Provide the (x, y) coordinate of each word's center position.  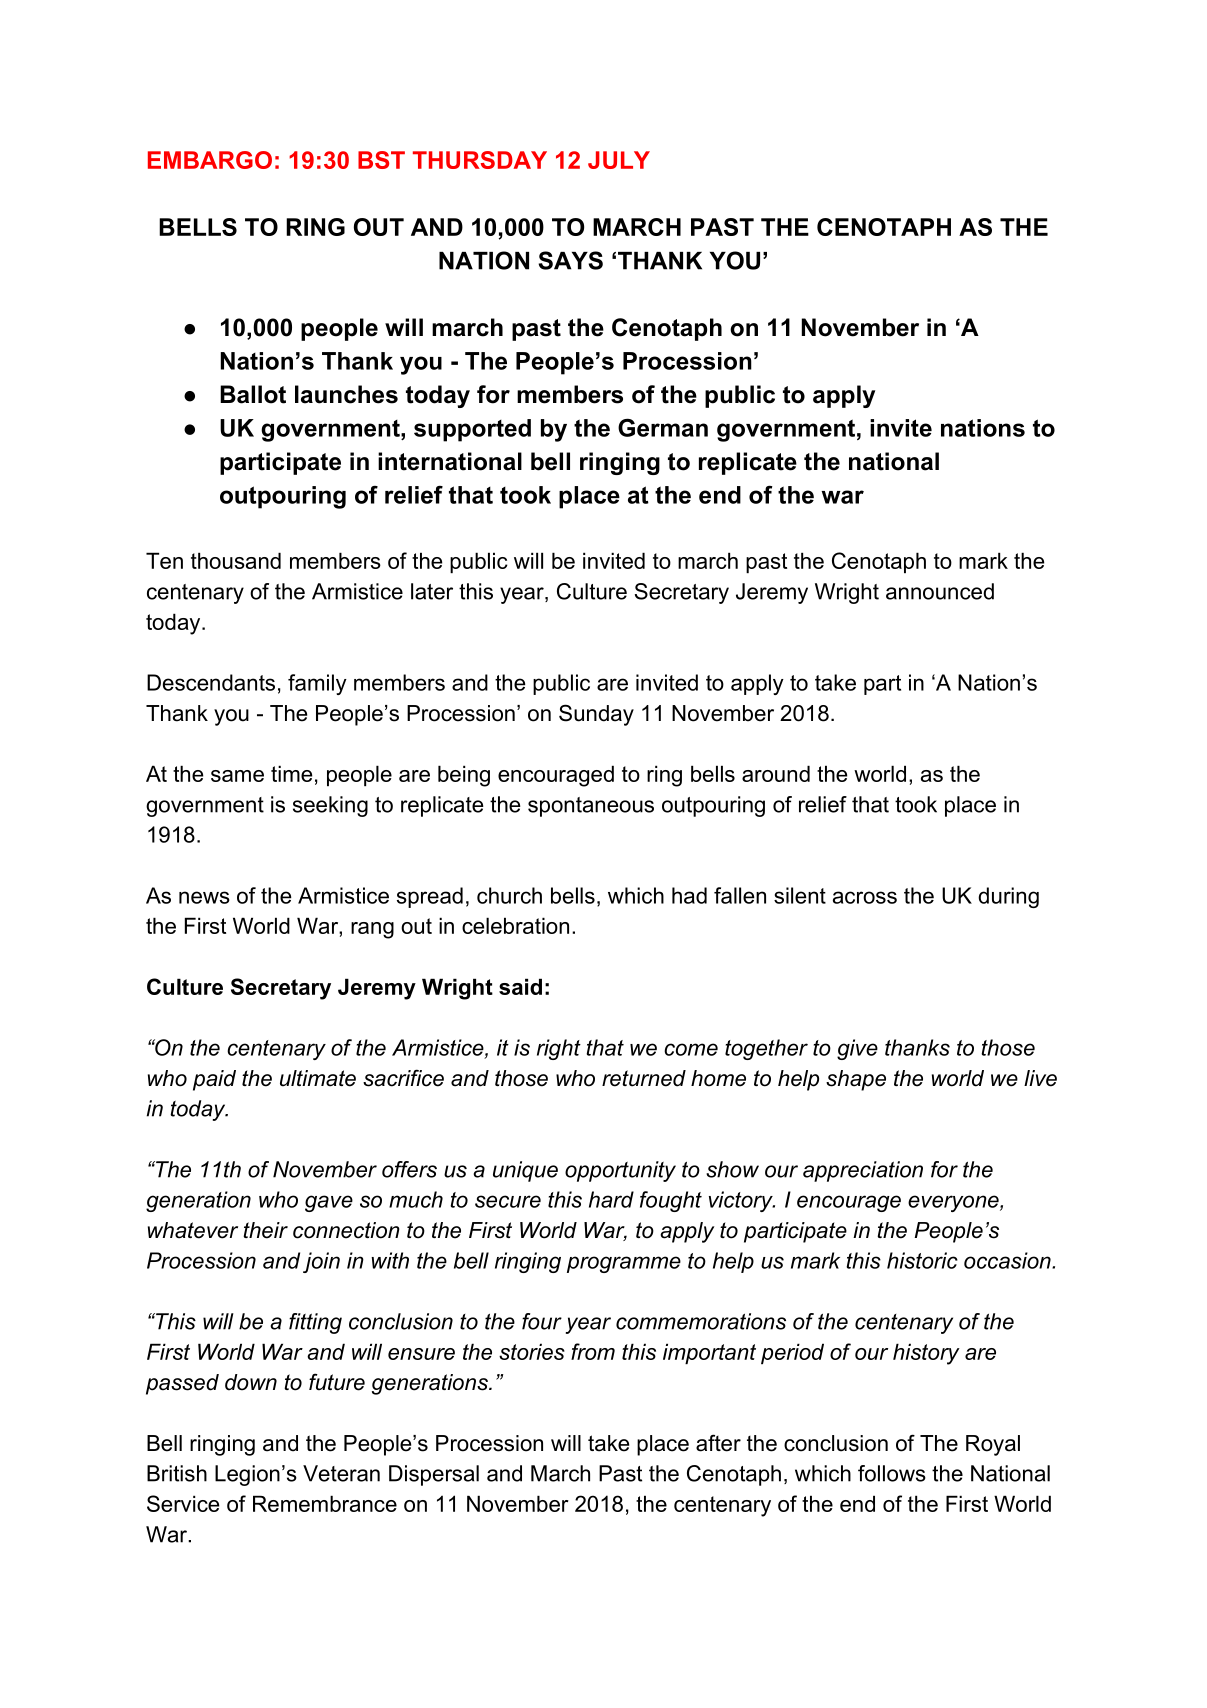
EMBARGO (210, 160)
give (857, 1049)
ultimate (318, 1078)
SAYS (570, 260)
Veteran (341, 1473)
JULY (619, 160)
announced (940, 591)
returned (644, 1078)
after (718, 1443)
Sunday (596, 715)
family (317, 684)
